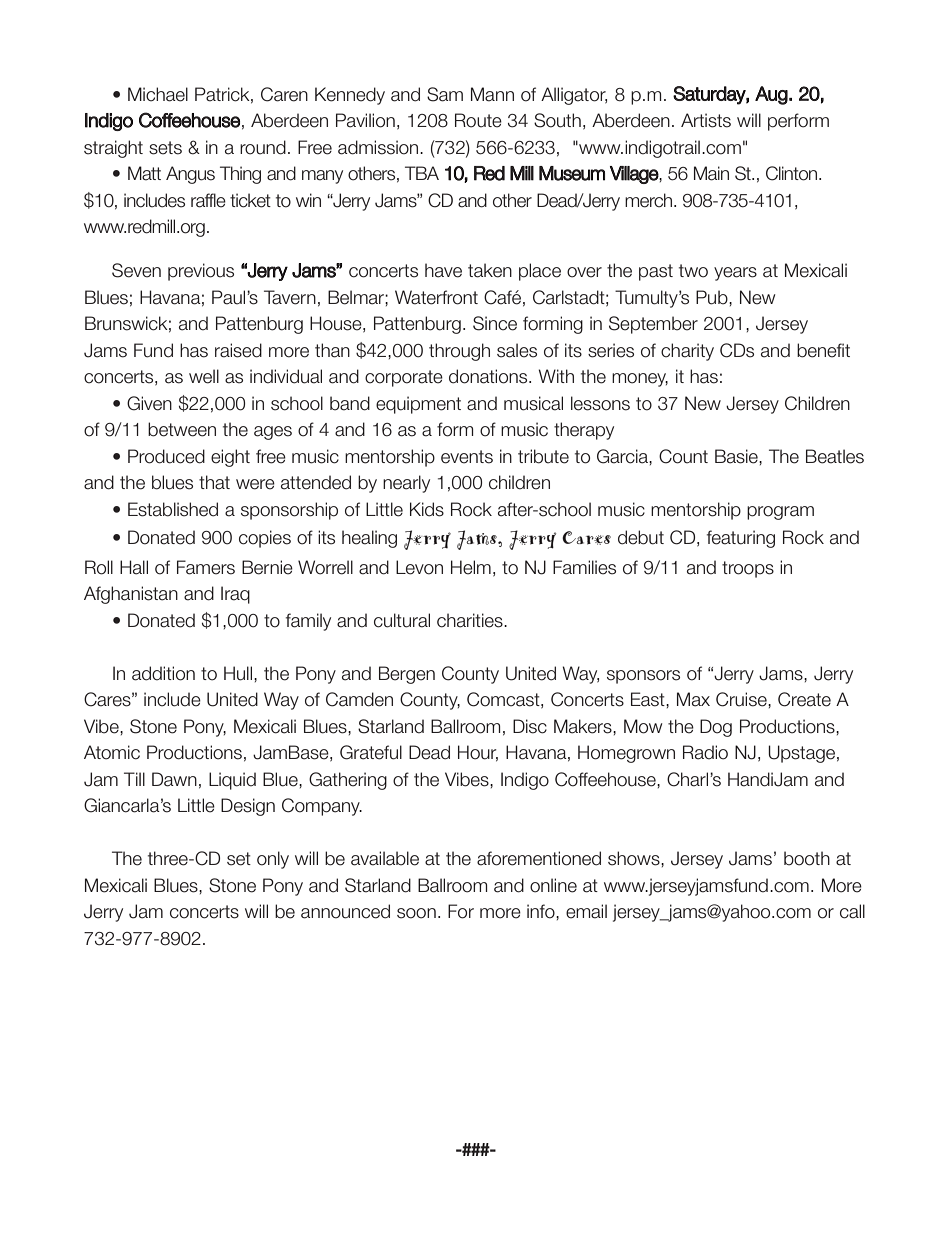 This screenshot has width=952, height=1233. What do you see at coordinates (416, 913) in the screenshot?
I see `soon` at bounding box center [416, 913].
